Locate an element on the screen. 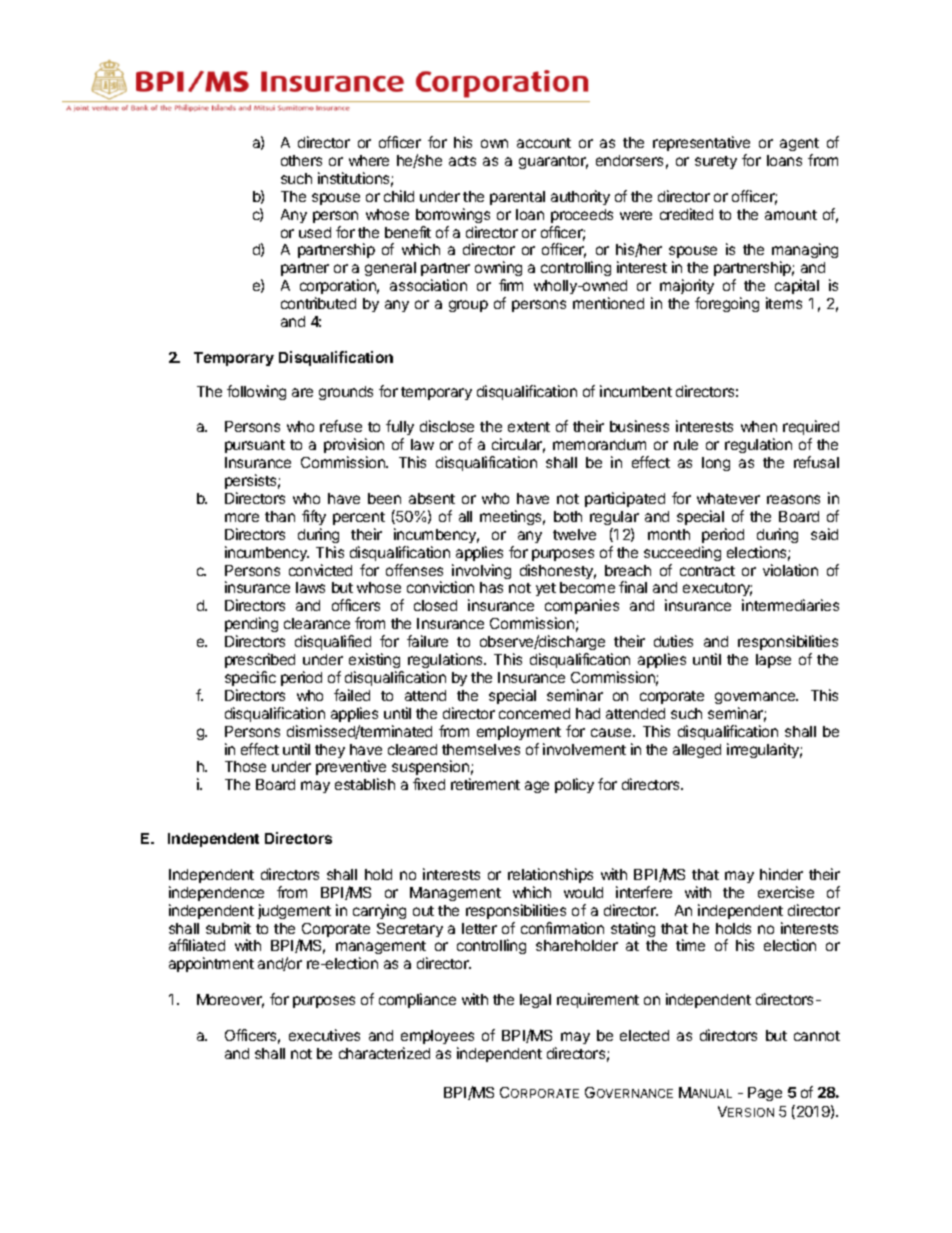 The height and width of the screenshot is (1233, 952). intermediaries is located at coordinates (790, 605).
